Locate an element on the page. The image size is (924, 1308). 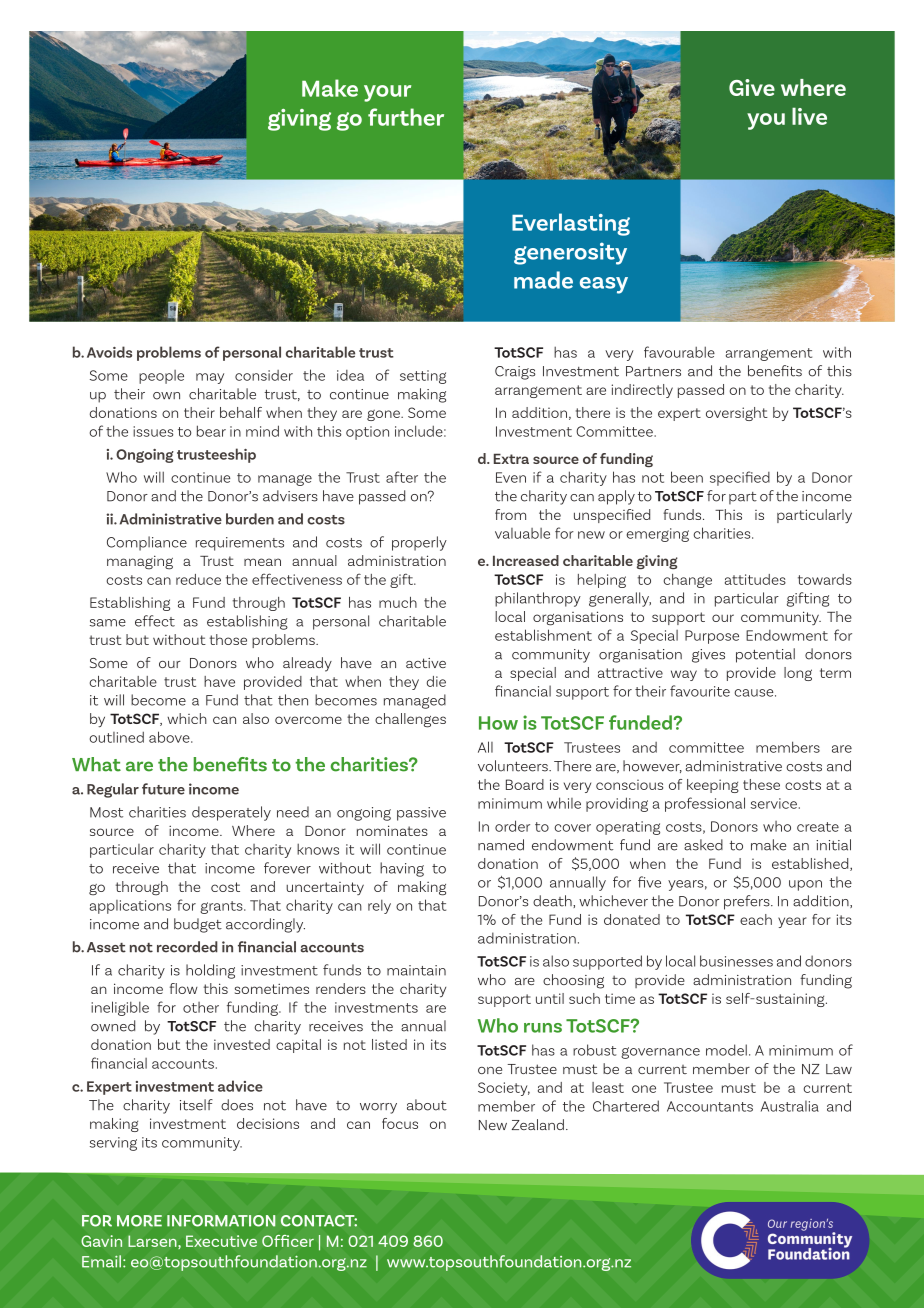
live is located at coordinates (809, 116).
